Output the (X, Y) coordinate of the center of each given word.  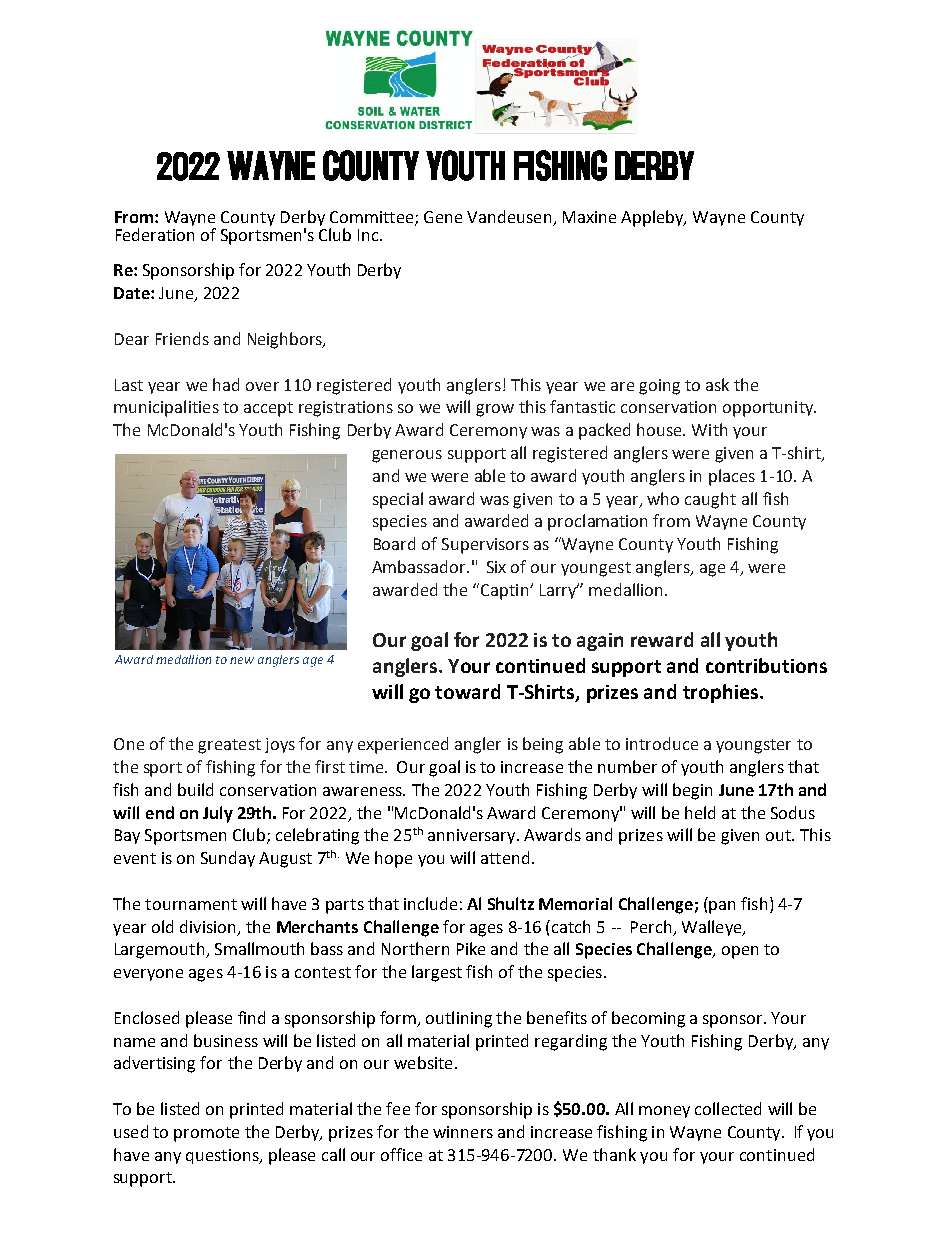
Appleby (653, 218)
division (207, 926)
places (732, 477)
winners (463, 1132)
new (242, 660)
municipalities (166, 408)
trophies (720, 693)
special (398, 500)
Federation (155, 234)
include (430, 903)
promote (206, 1134)
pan (722, 907)
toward (467, 691)
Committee (373, 218)
